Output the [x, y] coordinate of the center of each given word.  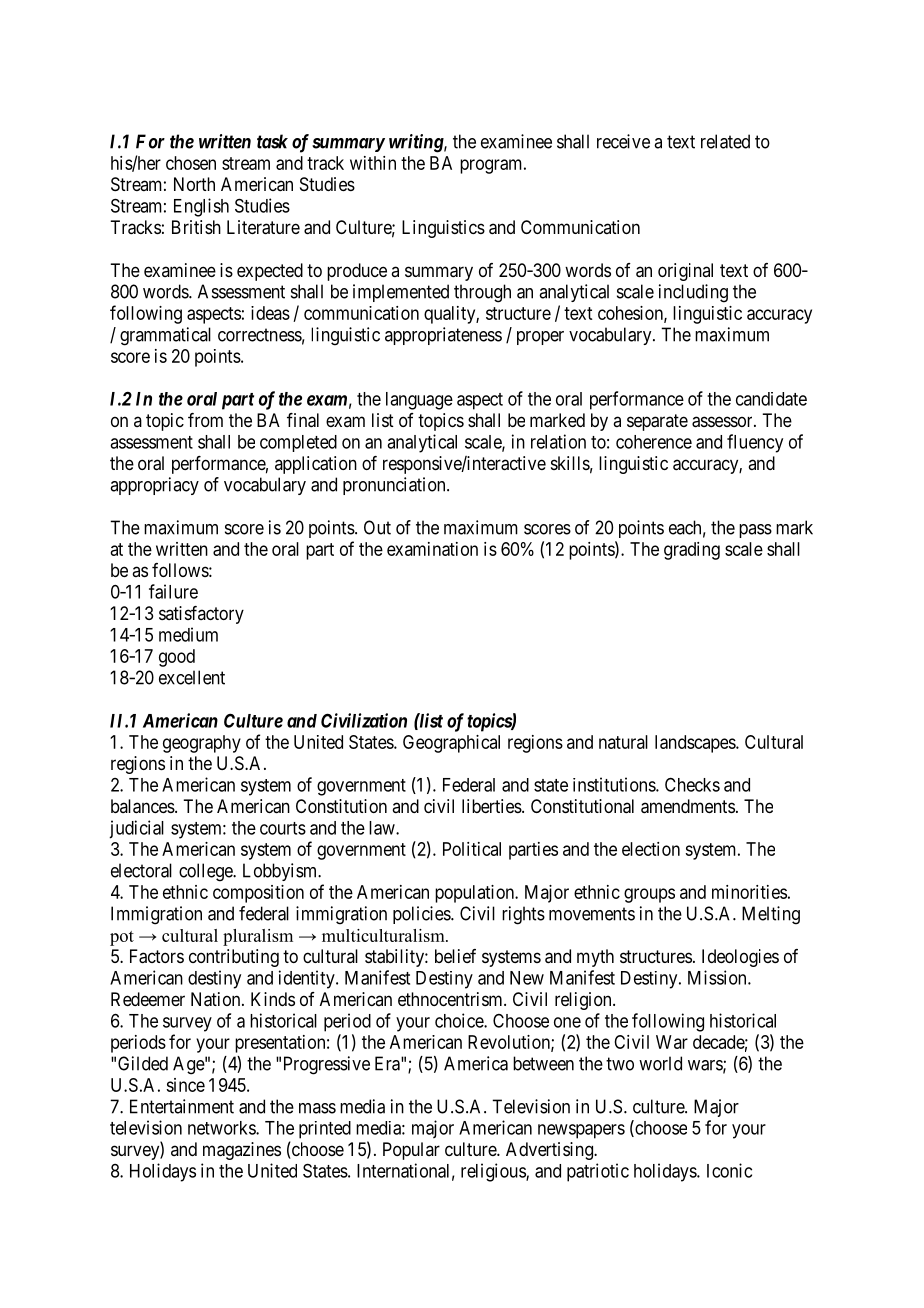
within [373, 163]
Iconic [729, 1170]
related [725, 141]
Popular [411, 1151]
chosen [191, 163]
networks [222, 1128]
